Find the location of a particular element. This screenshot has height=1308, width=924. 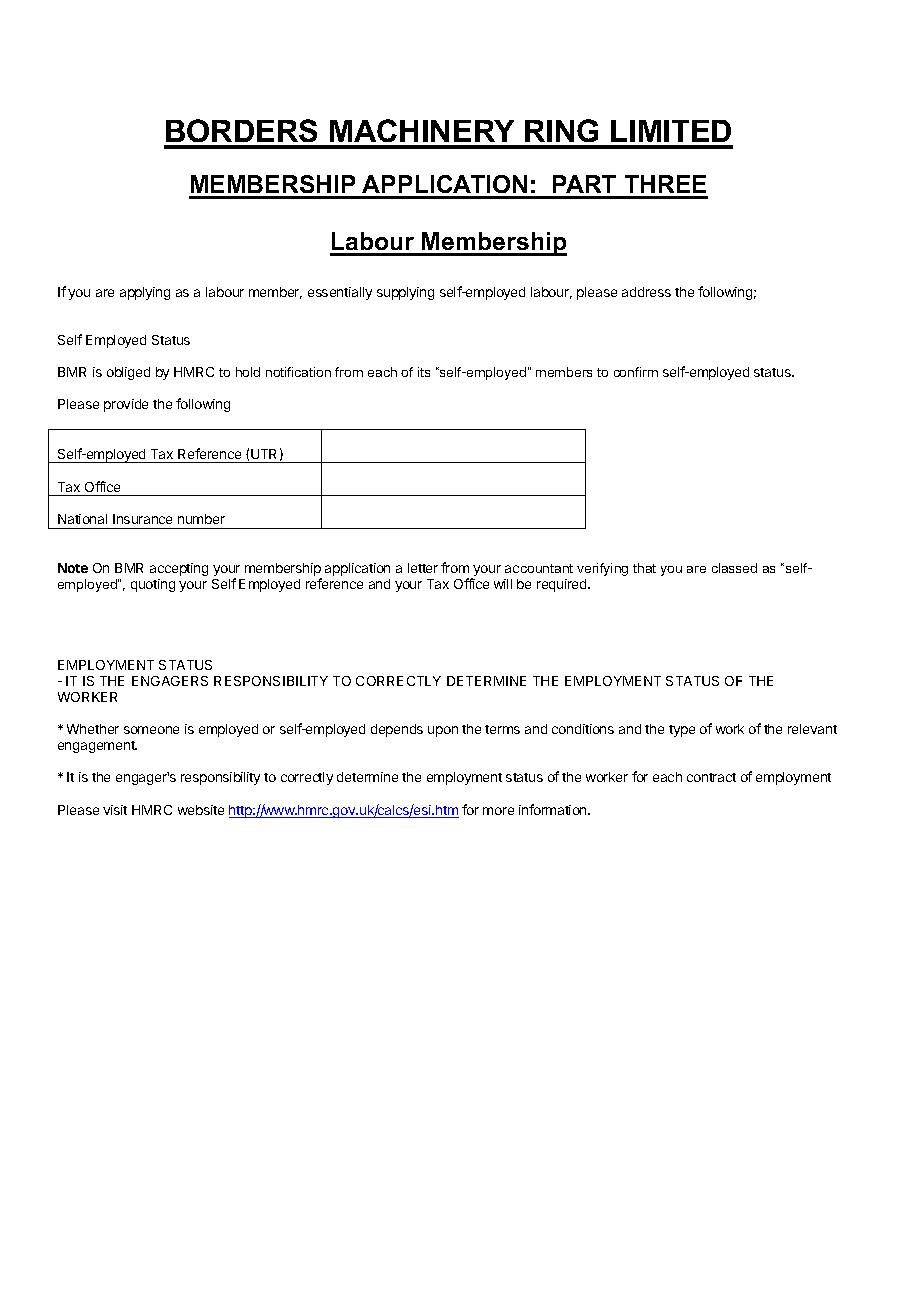

Insurance is located at coordinates (142, 519).
